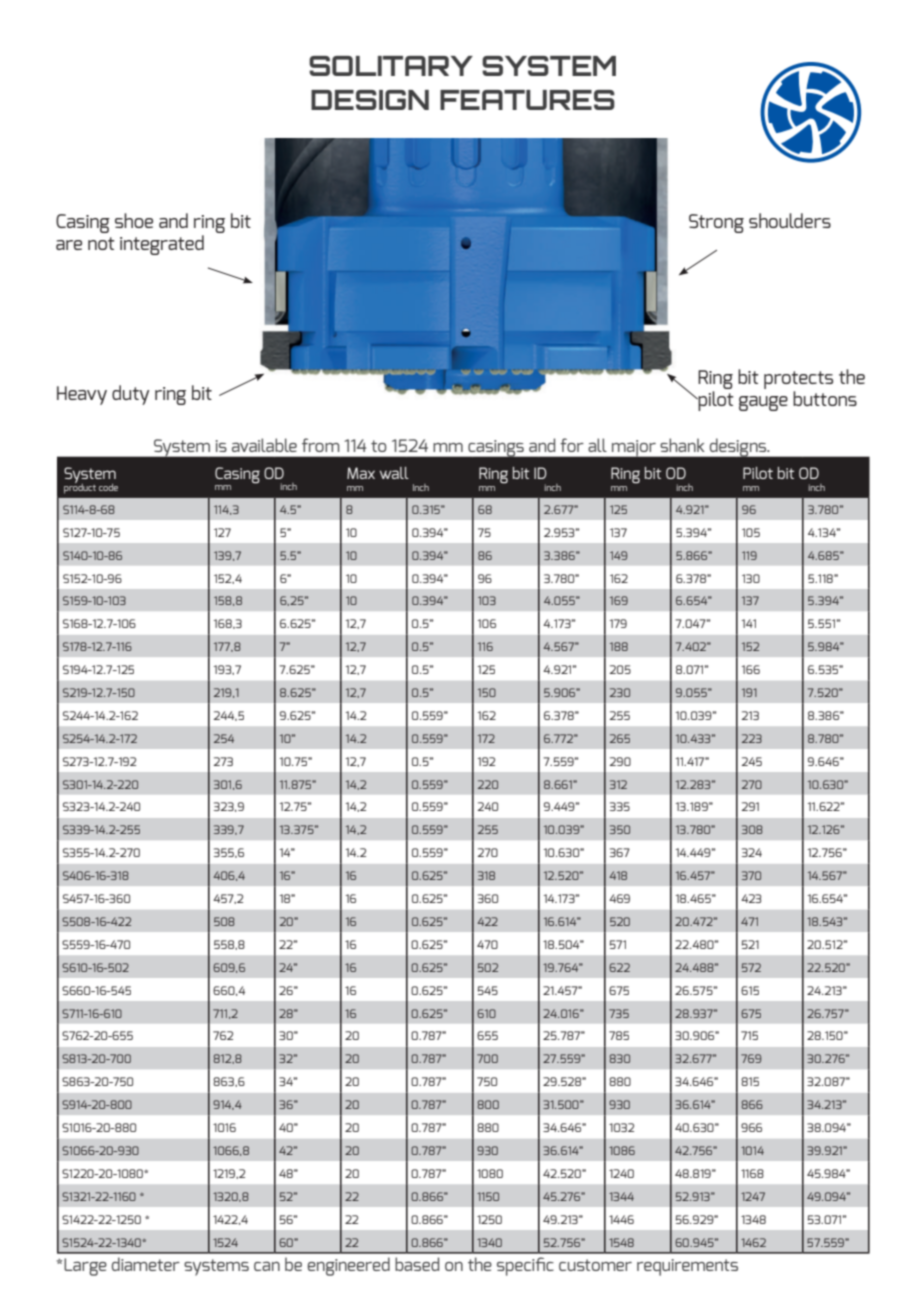 The width and height of the image is (924, 1308). What do you see at coordinates (572, 445) in the image?
I see `for` at bounding box center [572, 445].
